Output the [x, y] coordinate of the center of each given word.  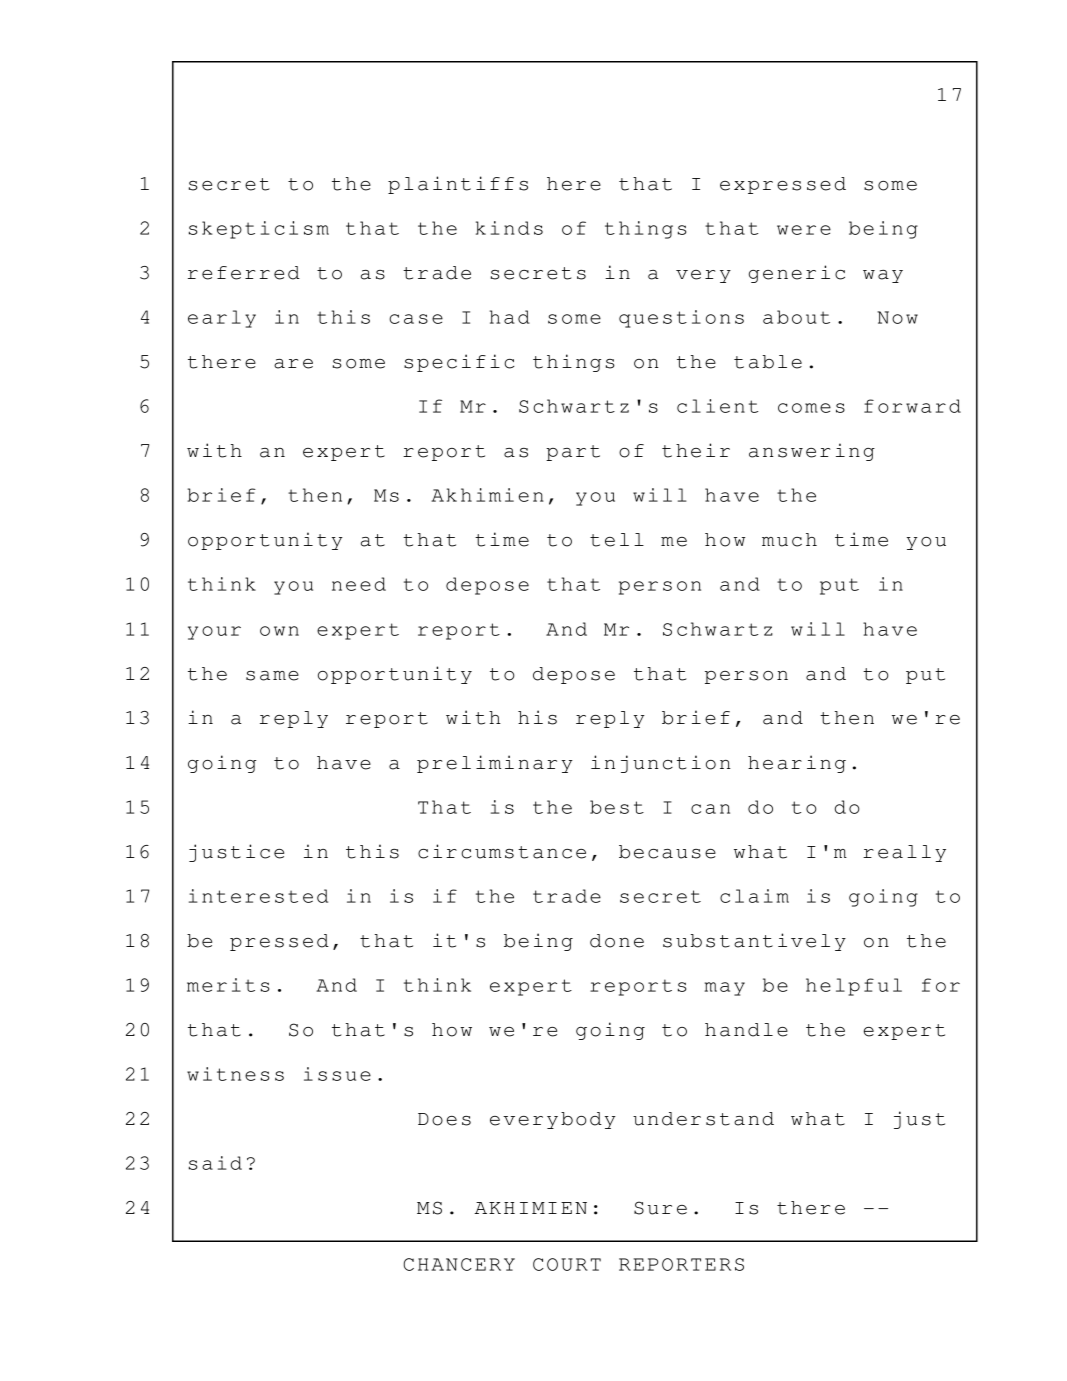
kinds [509, 228]
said [215, 1163]
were [804, 230]
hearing [797, 764]
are [293, 364]
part [573, 453]
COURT [567, 1264]
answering [812, 452]
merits [228, 985]
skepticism [259, 230]
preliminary [495, 764]
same [272, 676]
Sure [660, 1208]
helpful [854, 987]
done [617, 941]
